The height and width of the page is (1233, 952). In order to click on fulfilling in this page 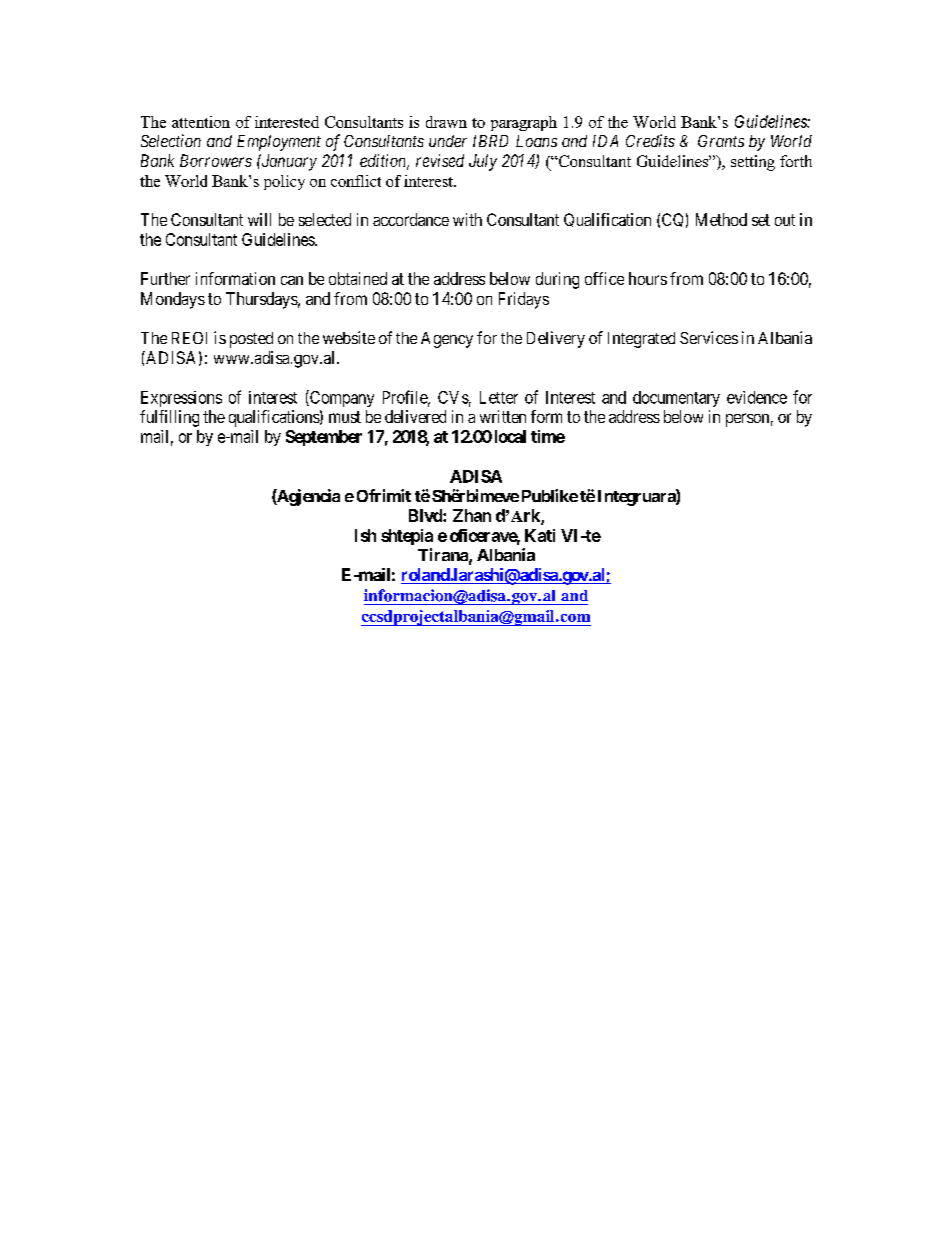, I will do `click(169, 418)`.
